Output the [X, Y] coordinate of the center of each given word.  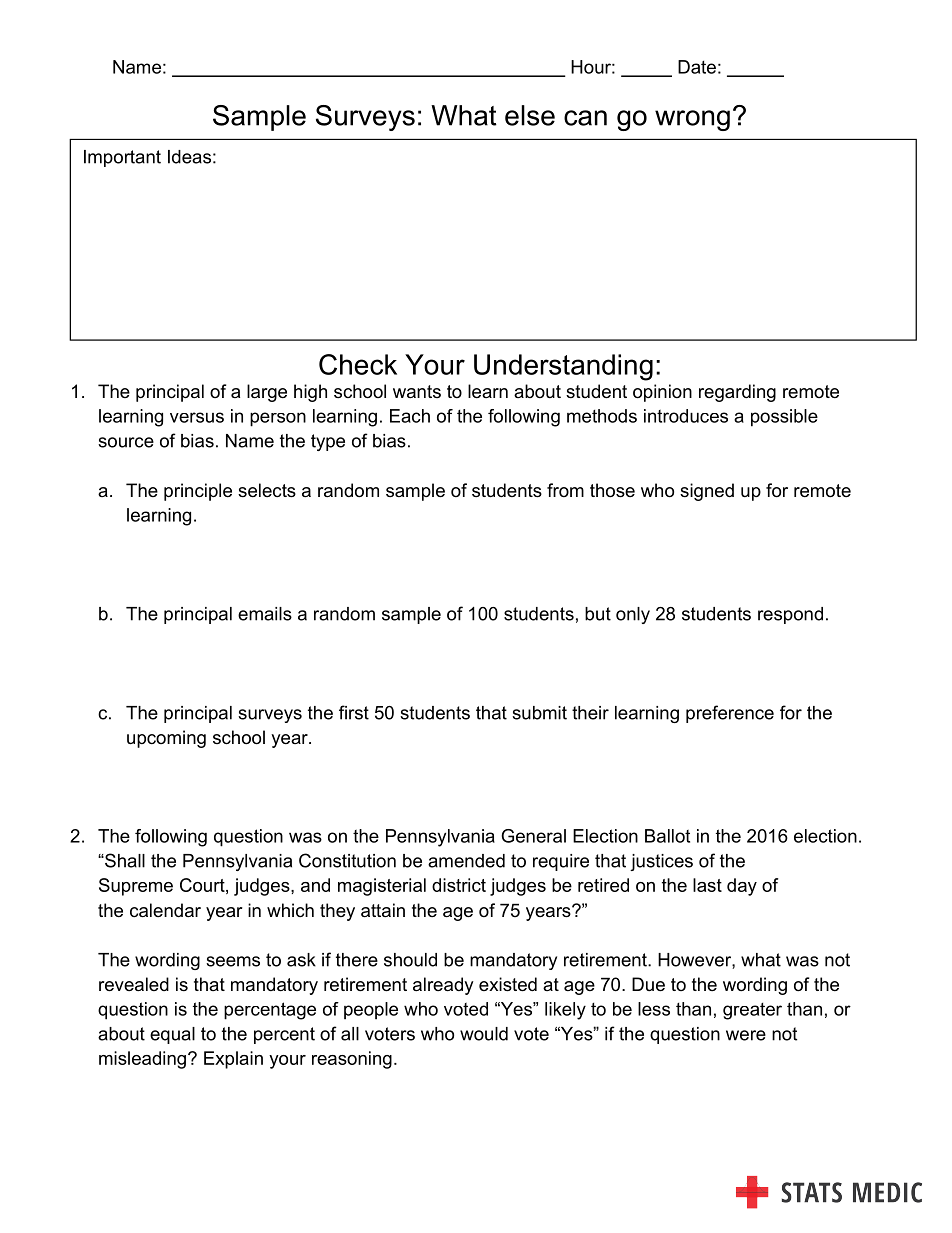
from [565, 490]
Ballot [667, 836]
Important [122, 158]
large [267, 393]
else [530, 115]
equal [172, 1035]
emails [265, 614]
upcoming [166, 739]
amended [466, 861]
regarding [737, 393]
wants [417, 391]
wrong [692, 120]
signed [707, 492]
